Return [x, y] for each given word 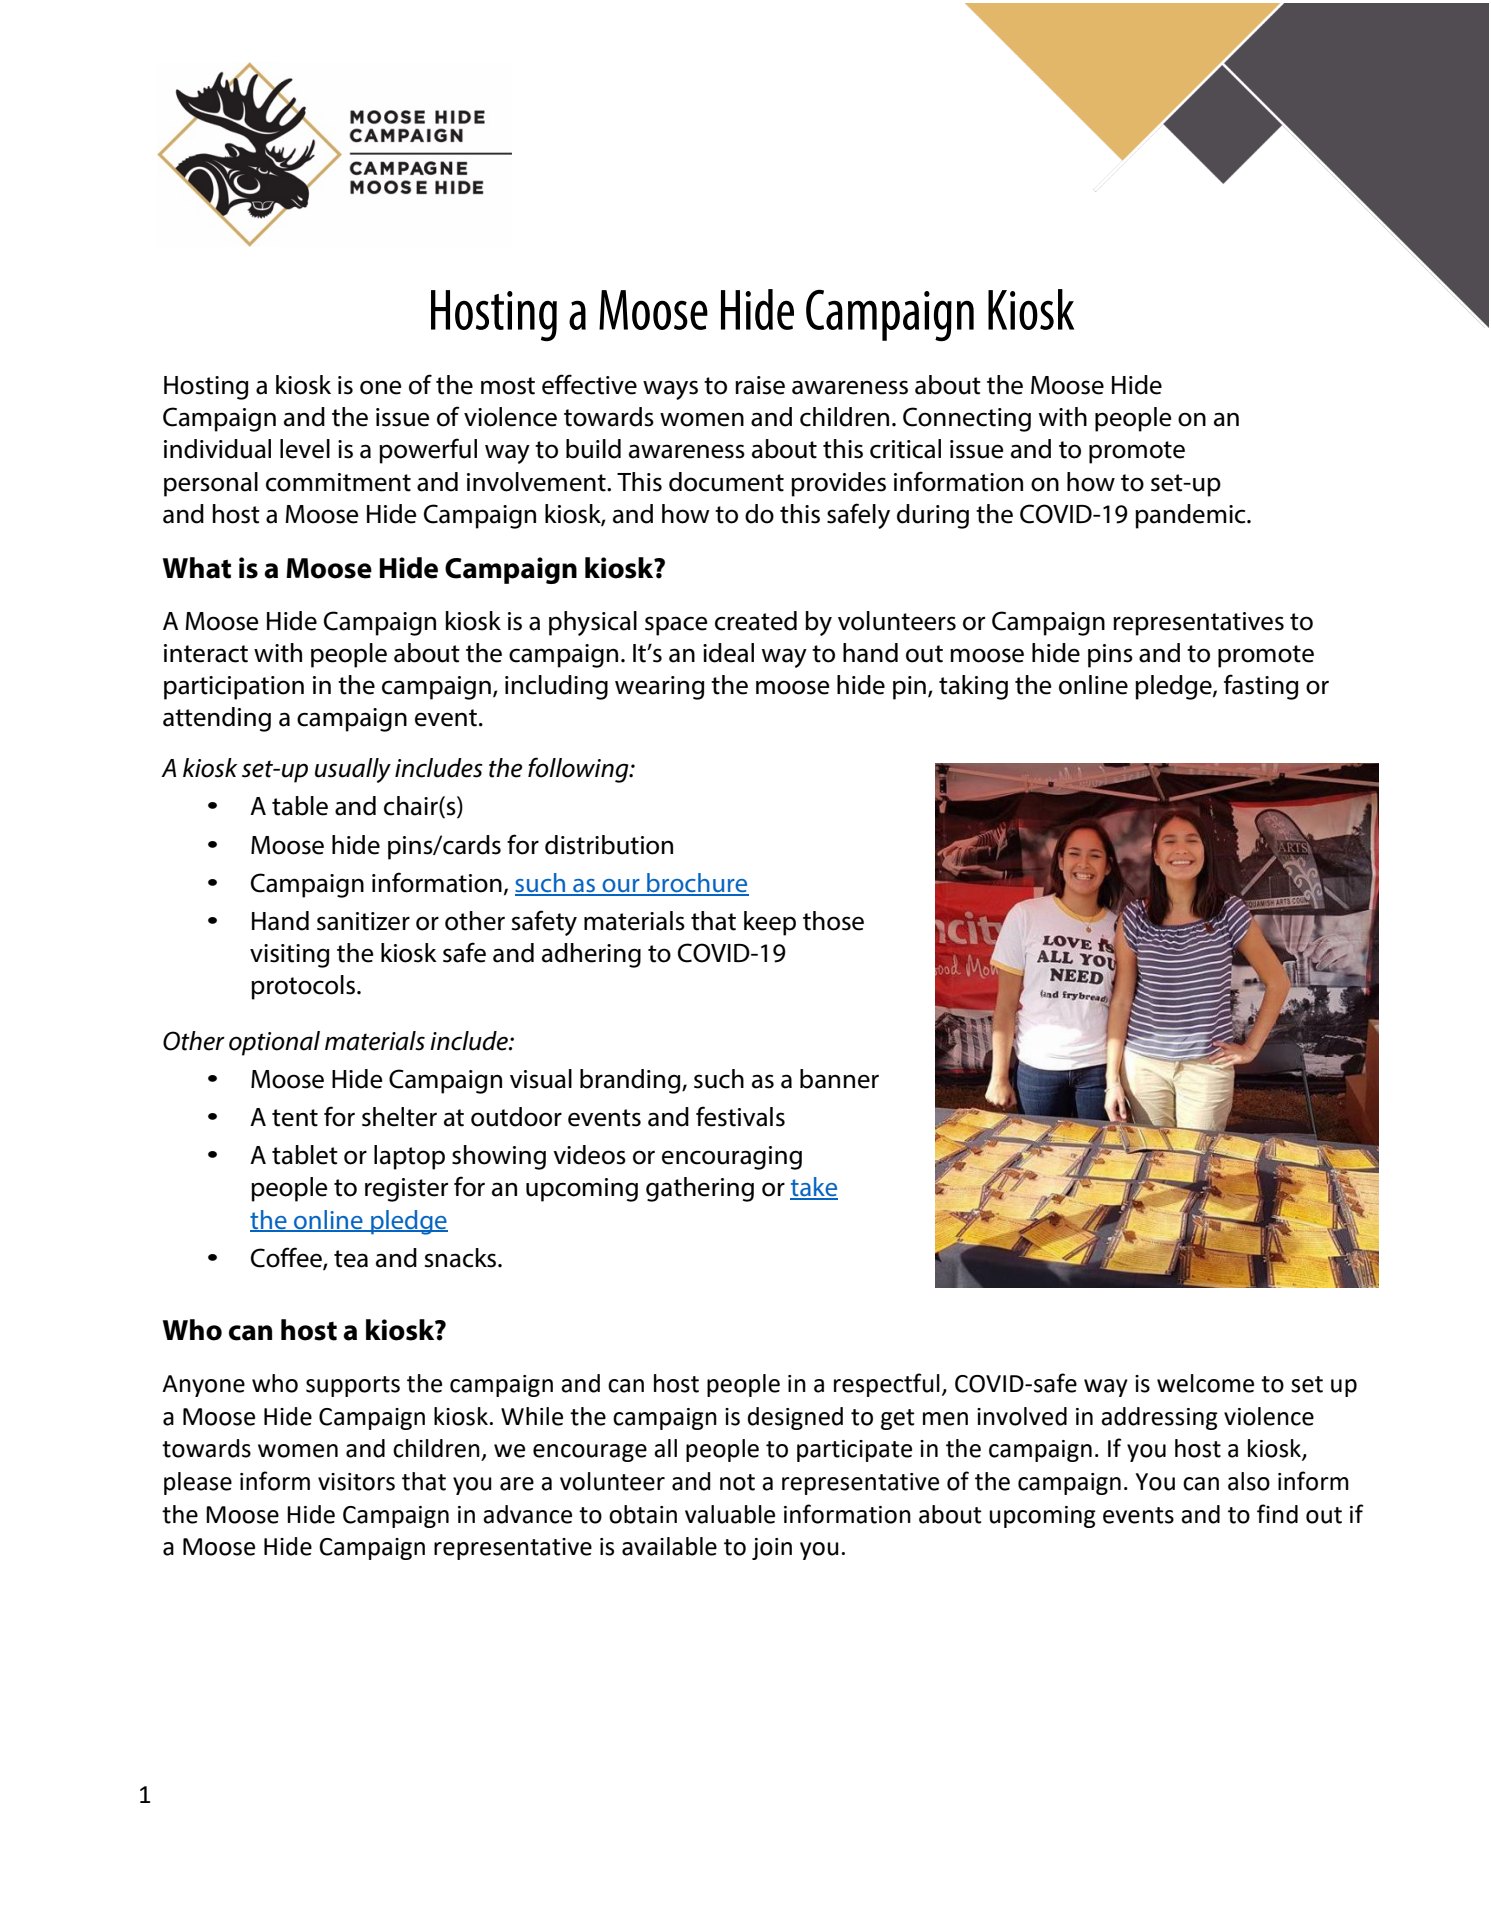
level [305, 449]
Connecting [967, 419]
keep [770, 923]
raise [760, 385]
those [833, 921]
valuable [730, 1514]
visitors [356, 1482]
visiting [290, 956]
